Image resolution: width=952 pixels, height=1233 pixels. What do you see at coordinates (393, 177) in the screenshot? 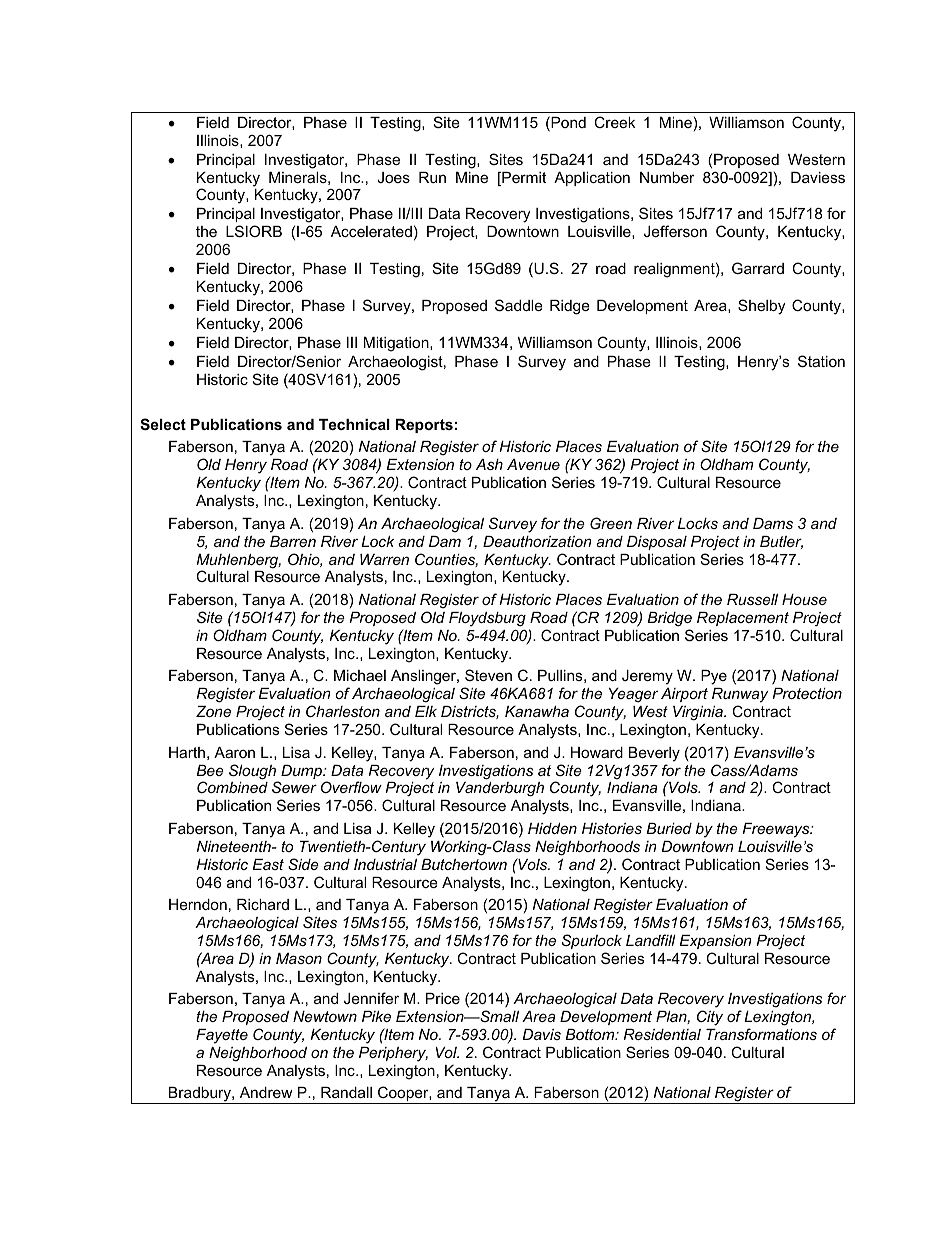
I see `Joes` at bounding box center [393, 177].
